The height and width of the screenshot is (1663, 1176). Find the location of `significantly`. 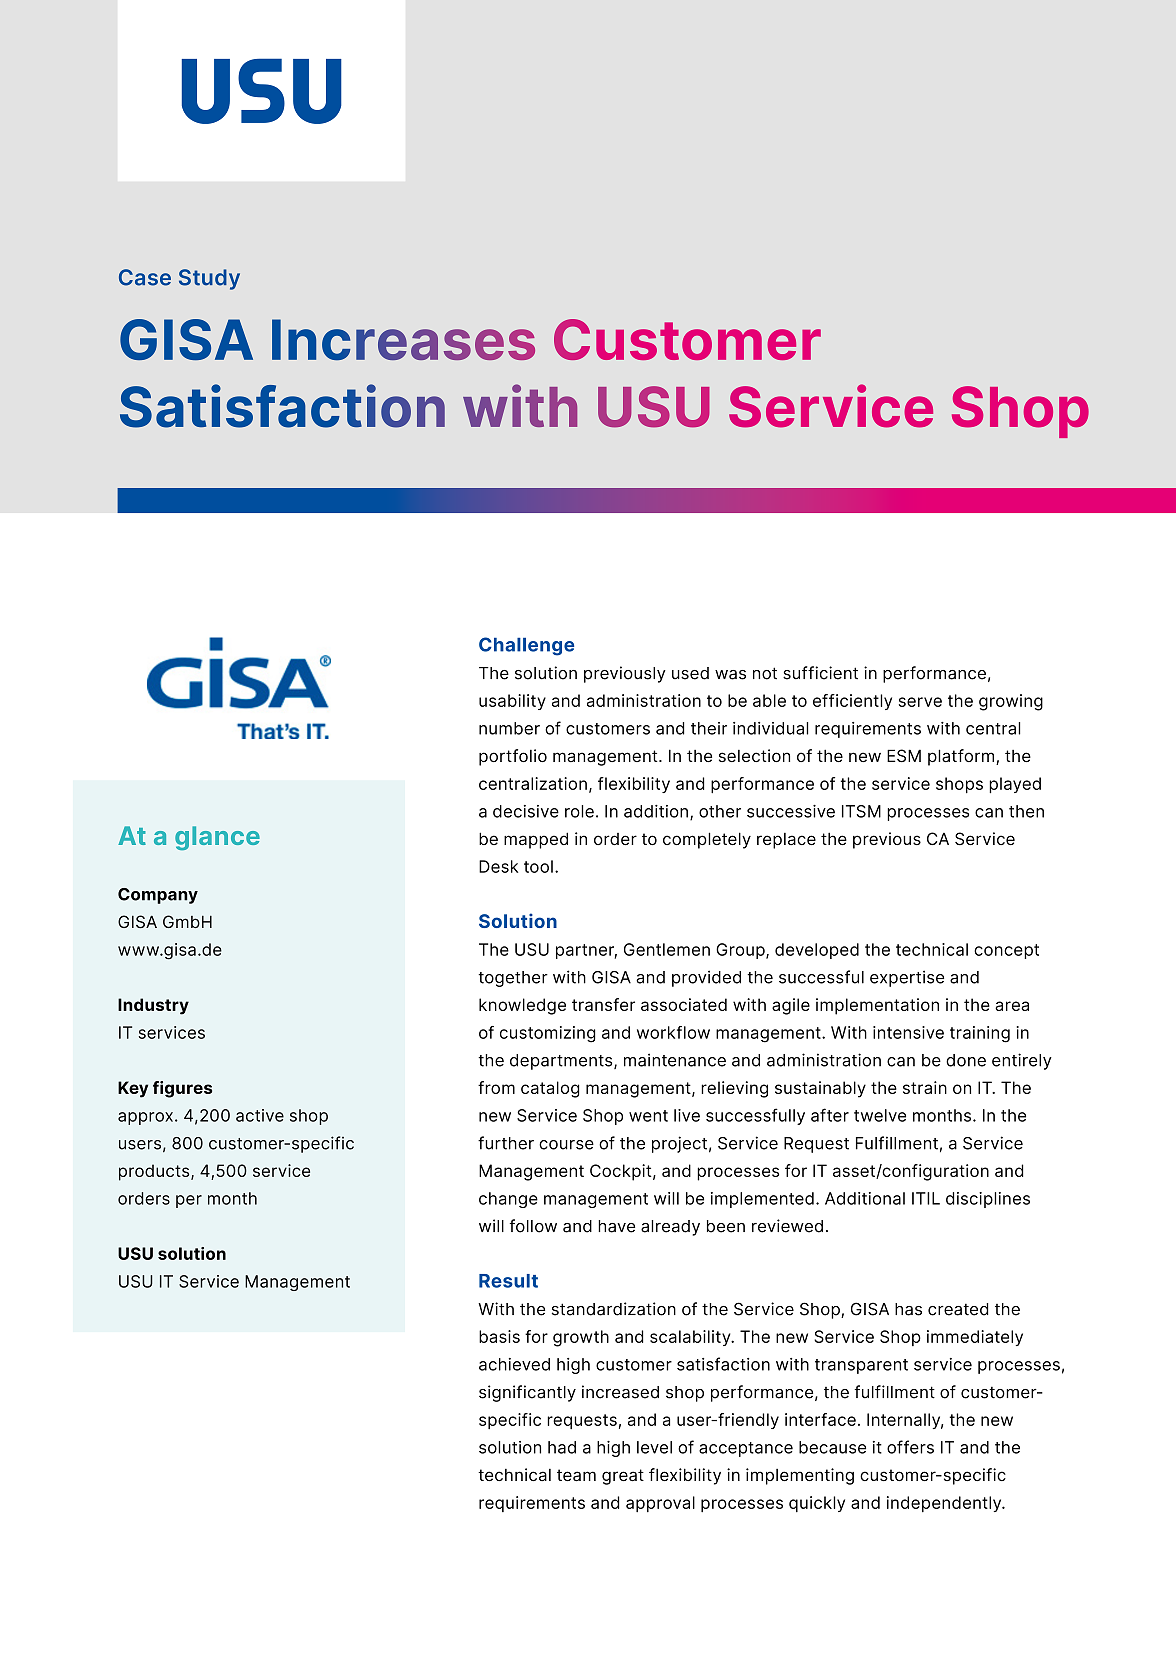

significantly is located at coordinates (527, 1393).
